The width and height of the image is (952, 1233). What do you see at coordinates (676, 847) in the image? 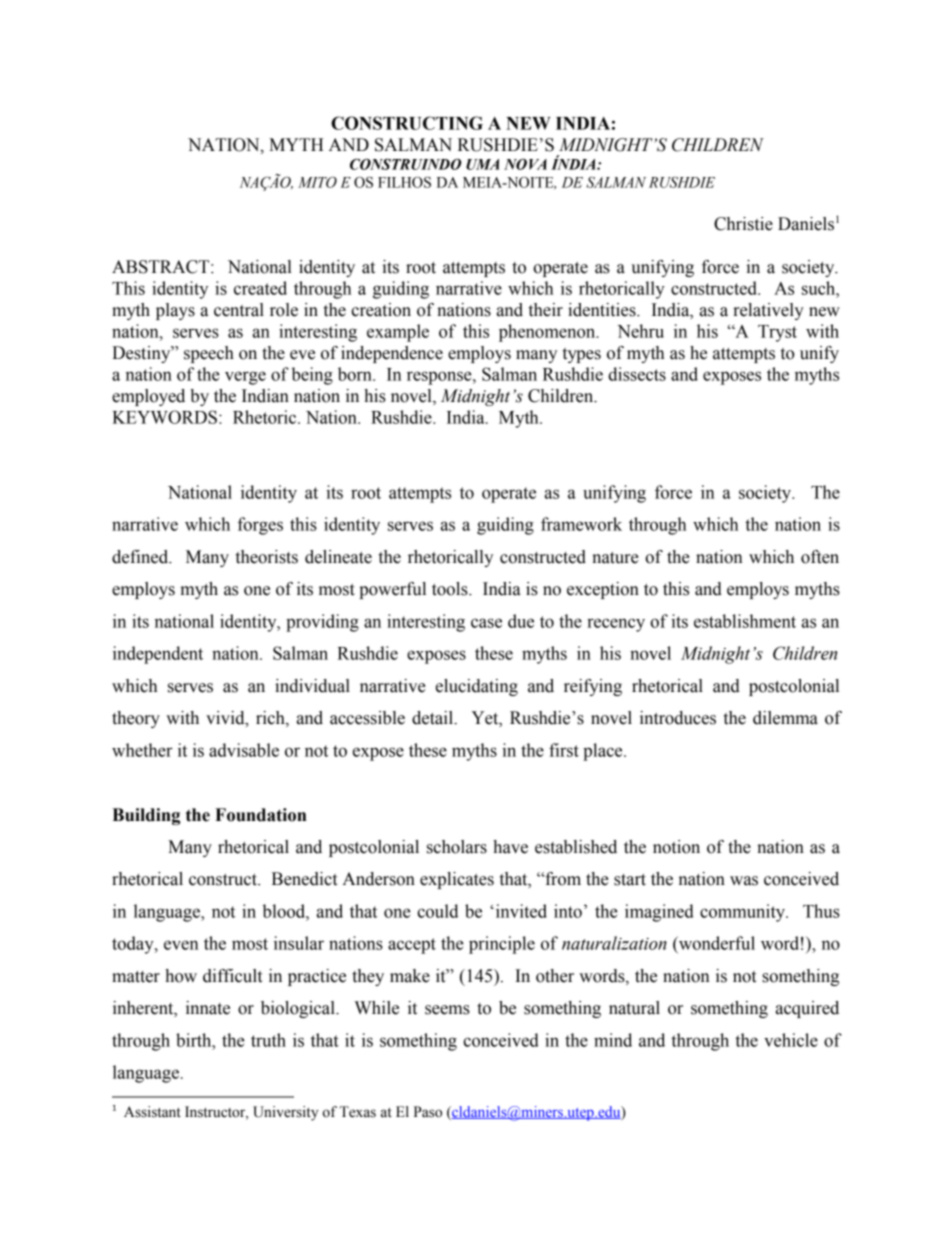
I see `notion` at bounding box center [676, 847].
